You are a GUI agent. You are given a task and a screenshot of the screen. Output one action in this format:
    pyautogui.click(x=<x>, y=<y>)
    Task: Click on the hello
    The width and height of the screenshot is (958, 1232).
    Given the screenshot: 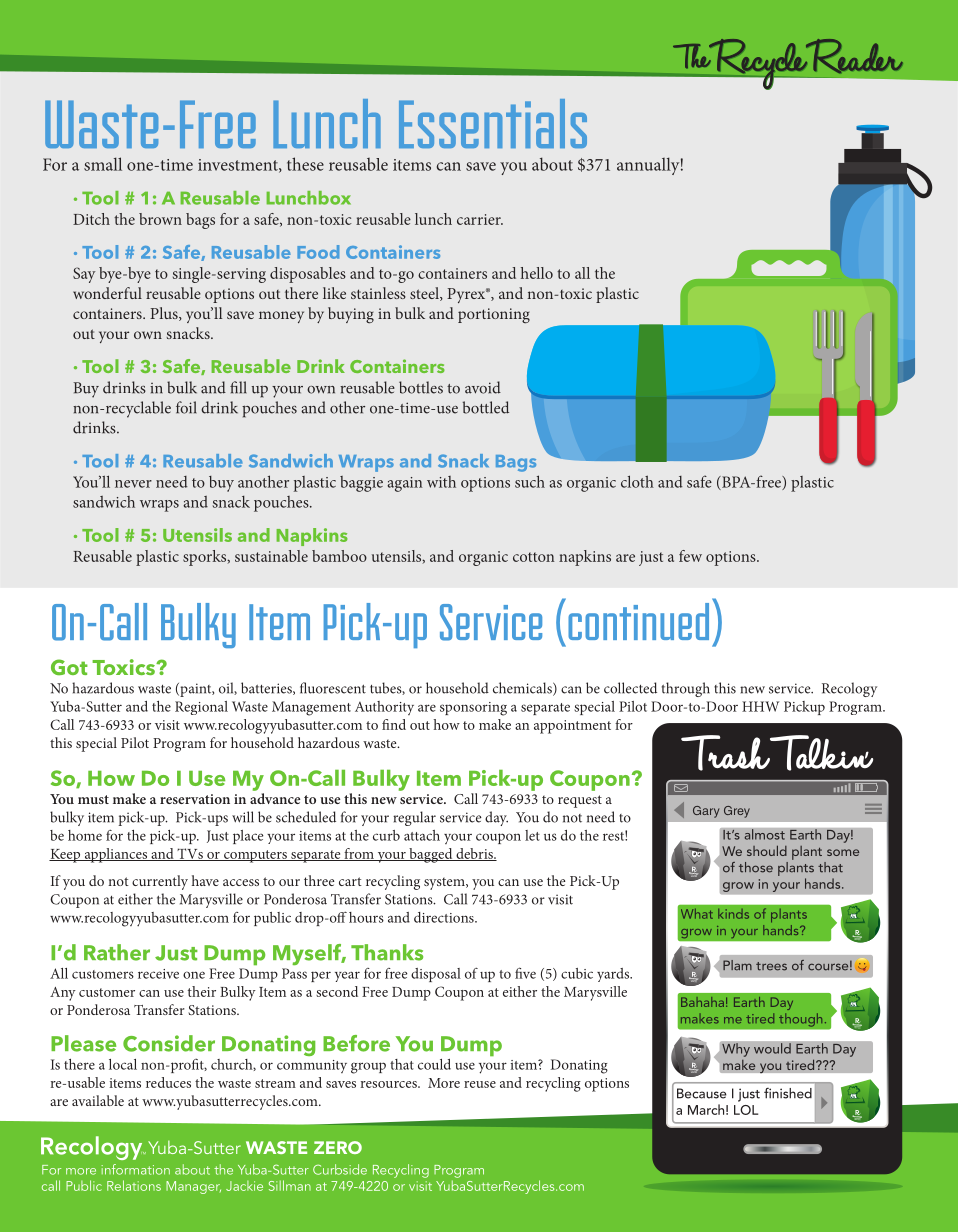 What is the action you would take?
    pyautogui.click(x=537, y=273)
